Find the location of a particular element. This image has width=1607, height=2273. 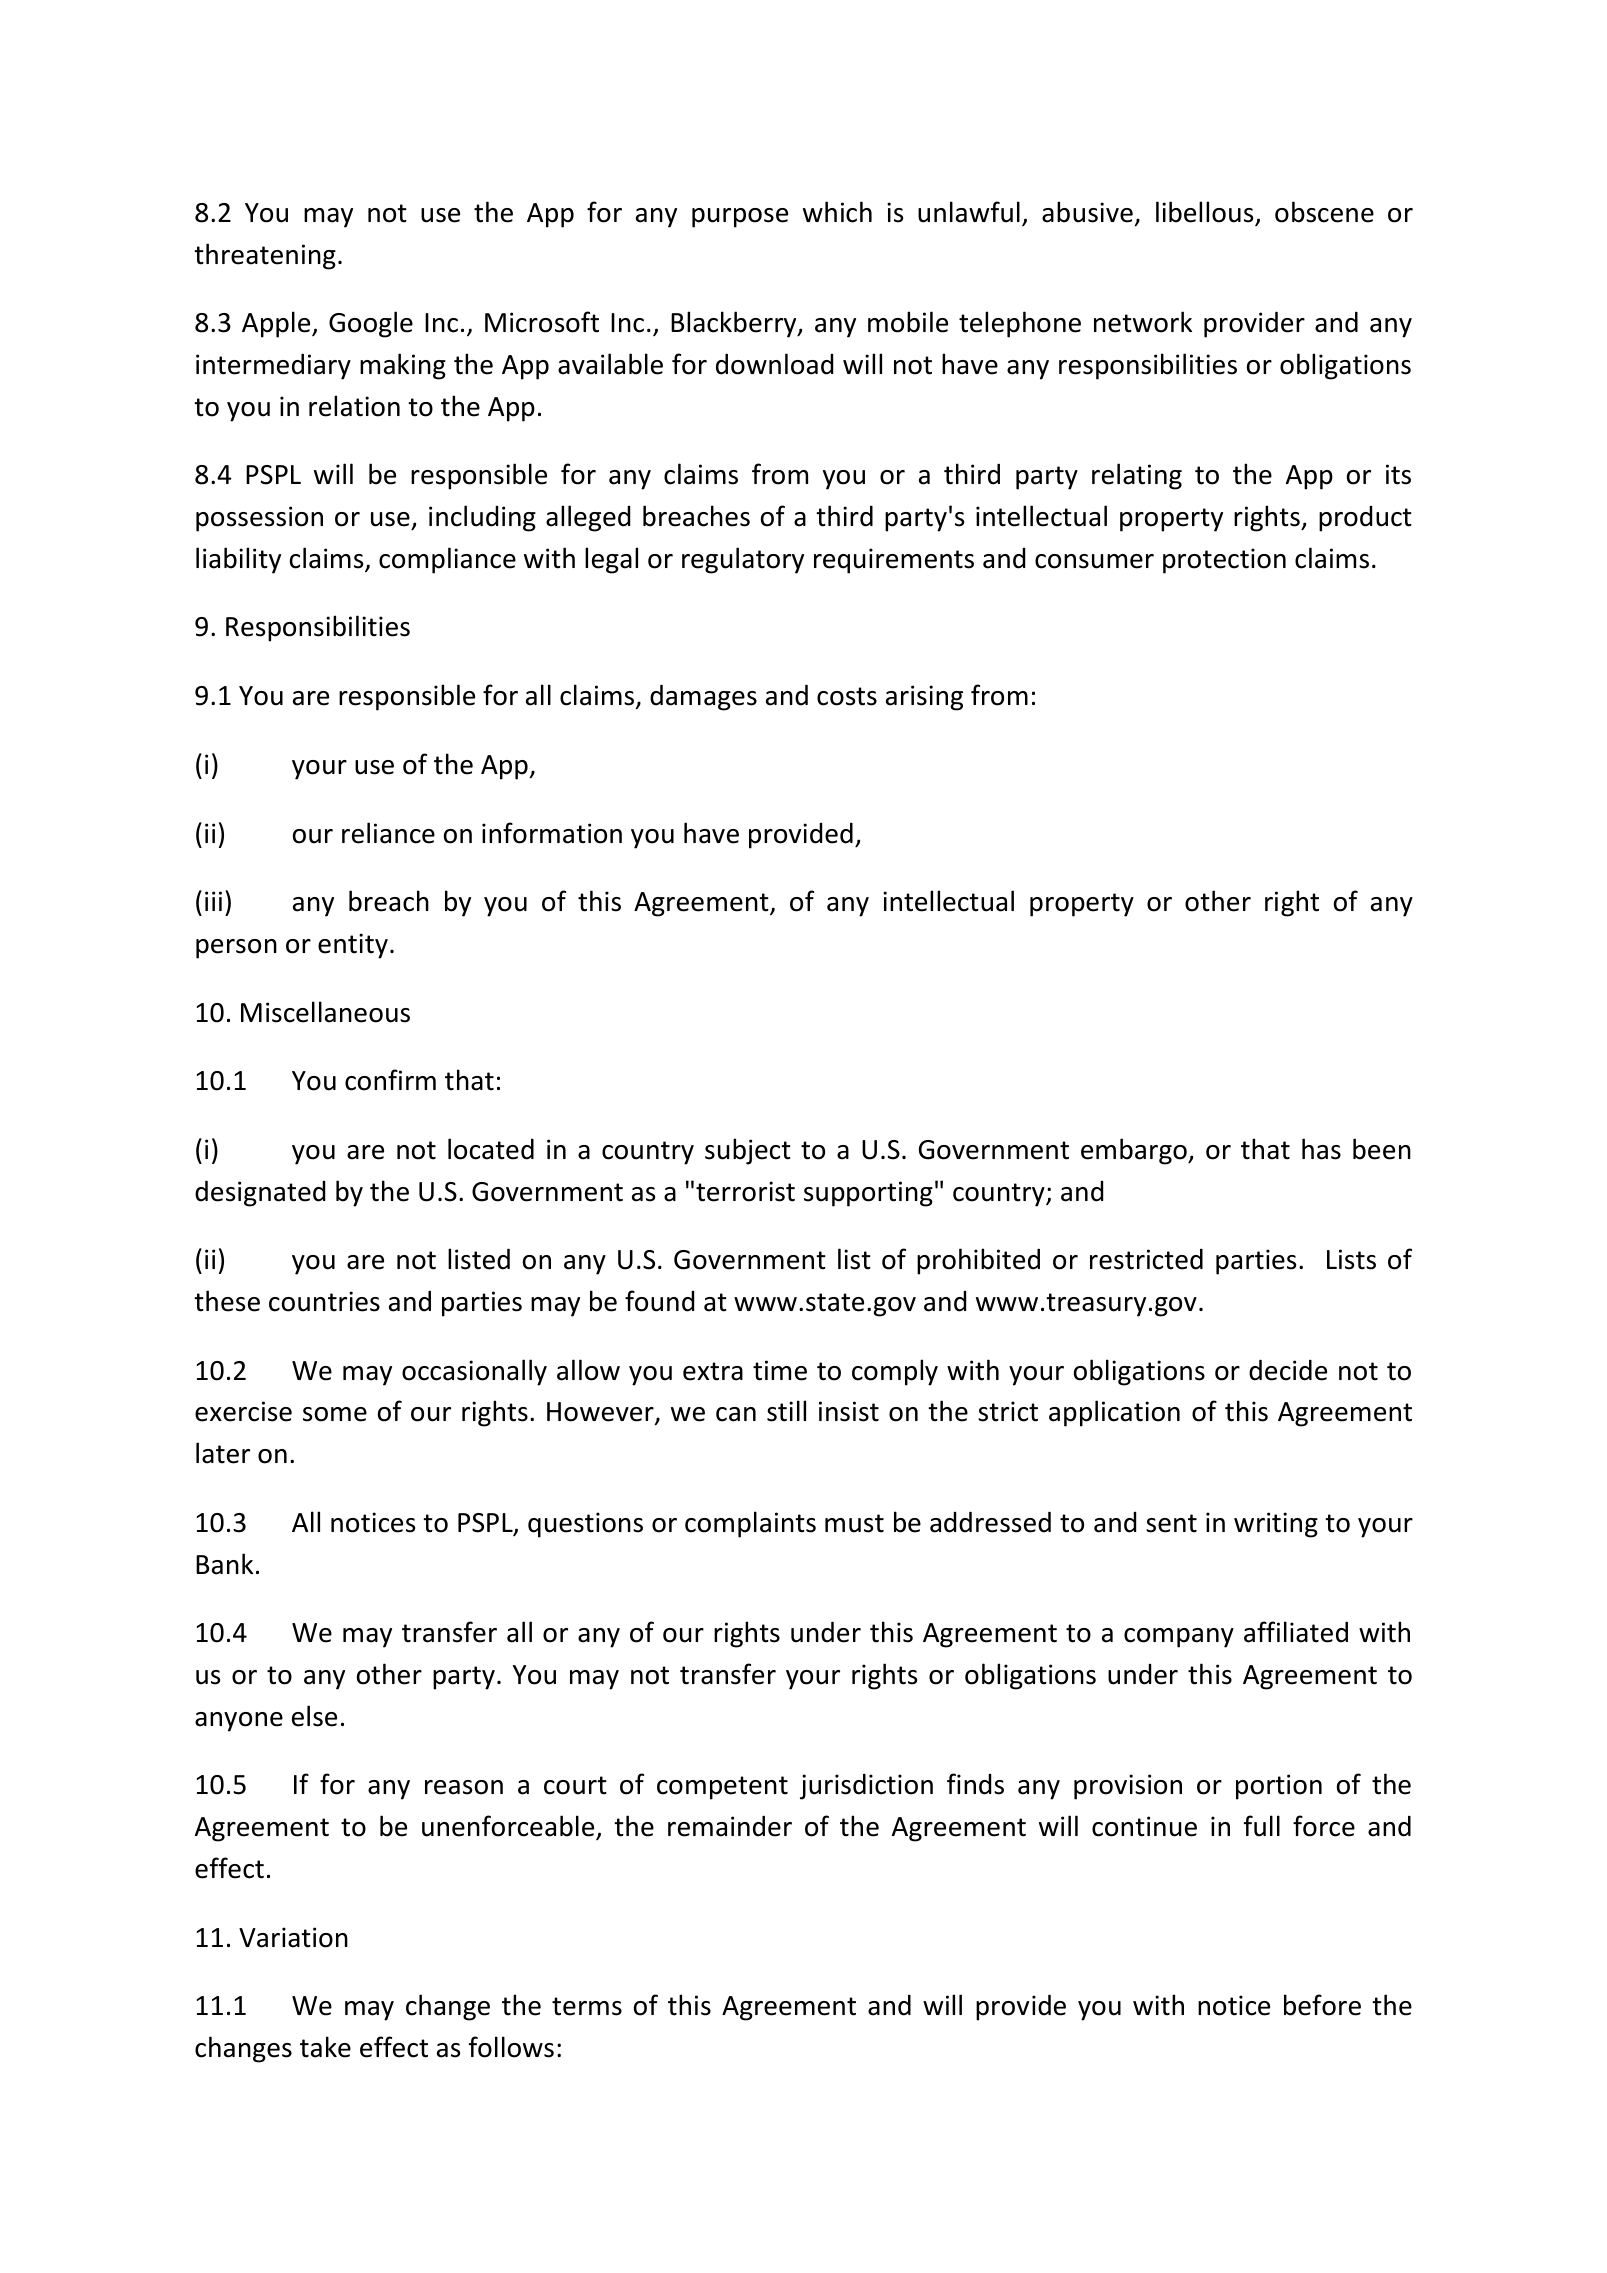

obscene is located at coordinates (1324, 212).
